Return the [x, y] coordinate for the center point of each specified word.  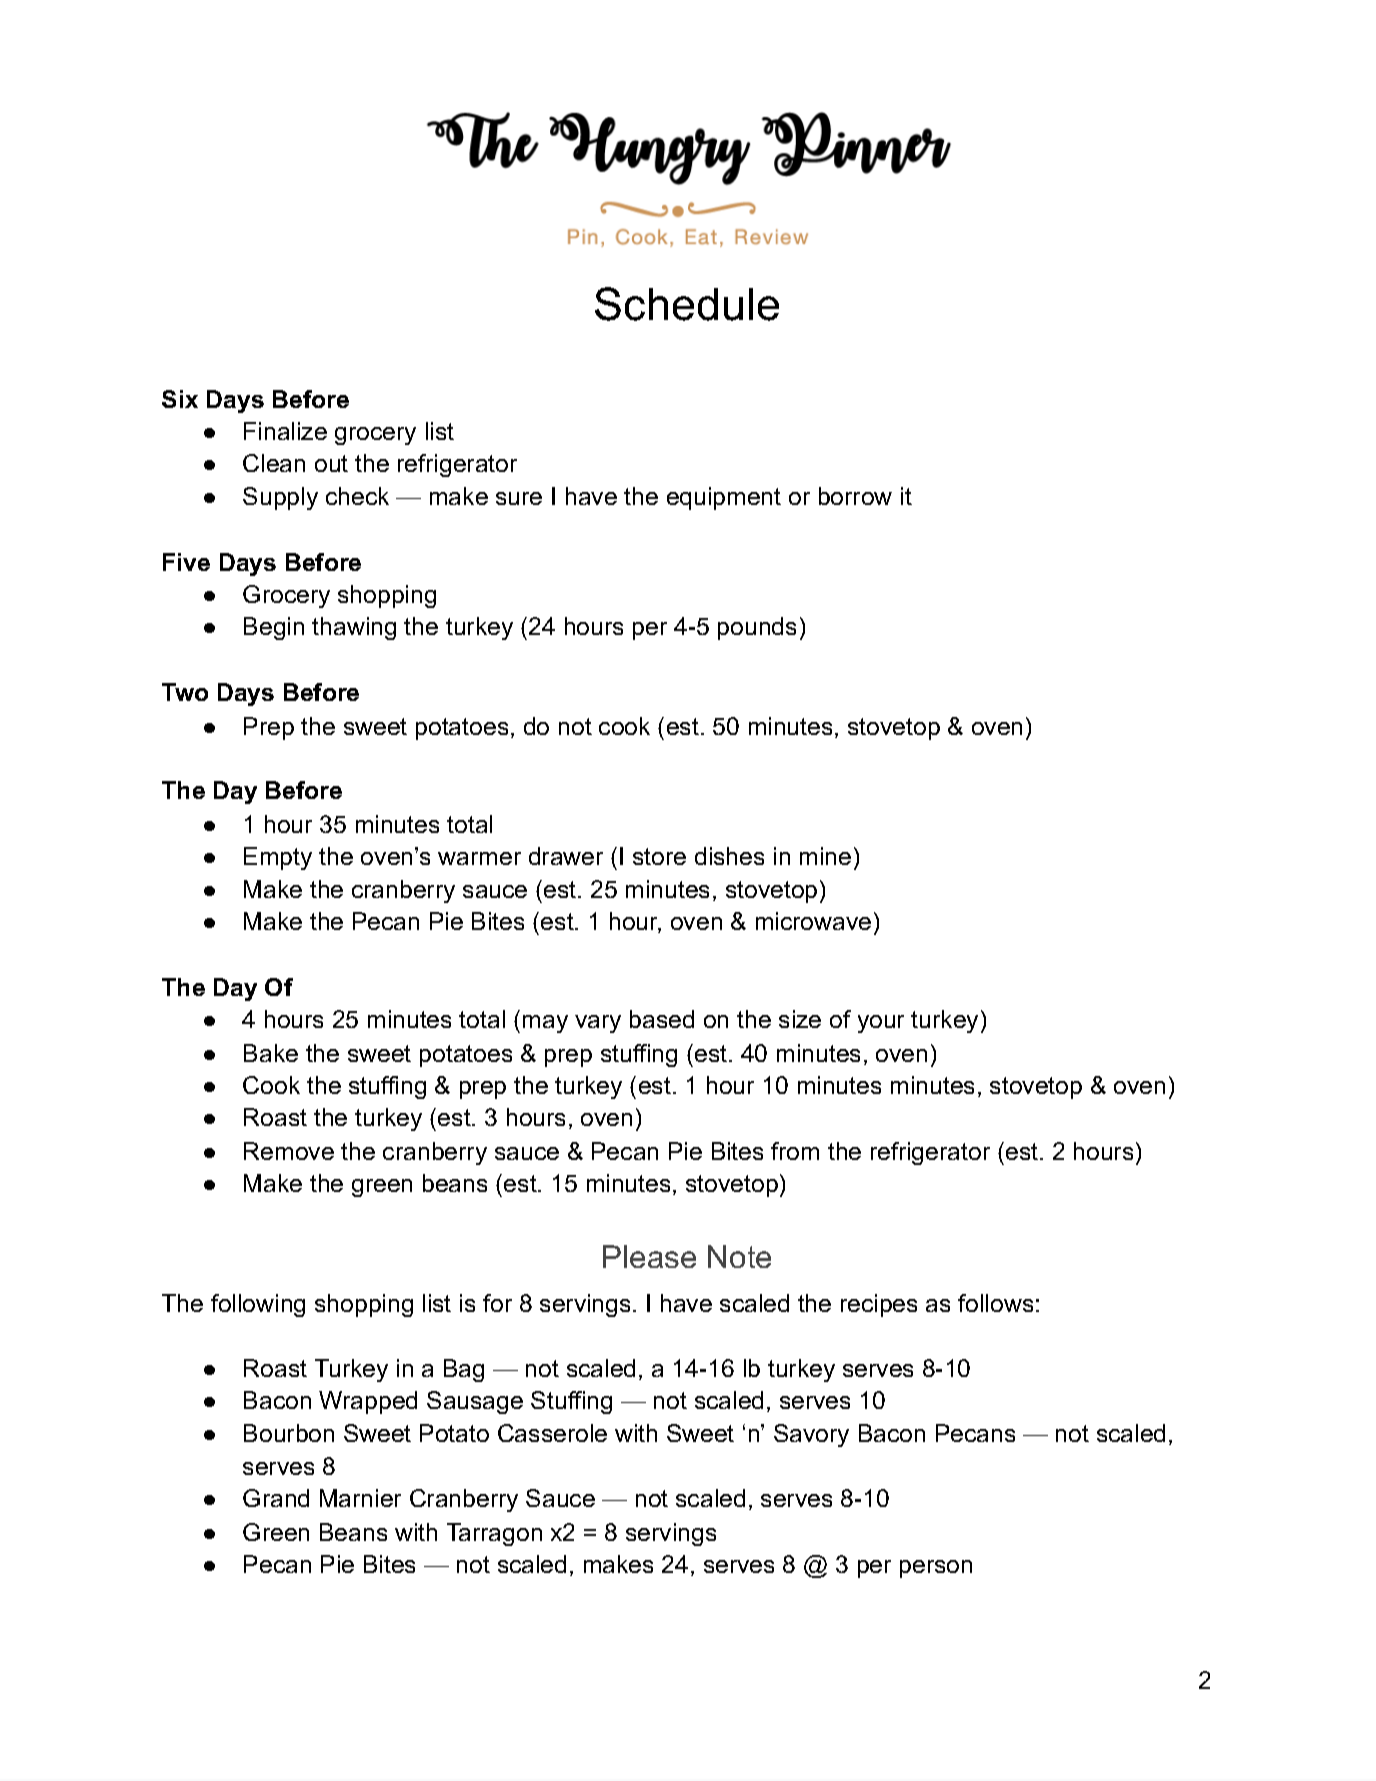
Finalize [285, 431]
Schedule [687, 304]
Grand [276, 1498]
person [936, 1569]
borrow [855, 496]
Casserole [552, 1433]
